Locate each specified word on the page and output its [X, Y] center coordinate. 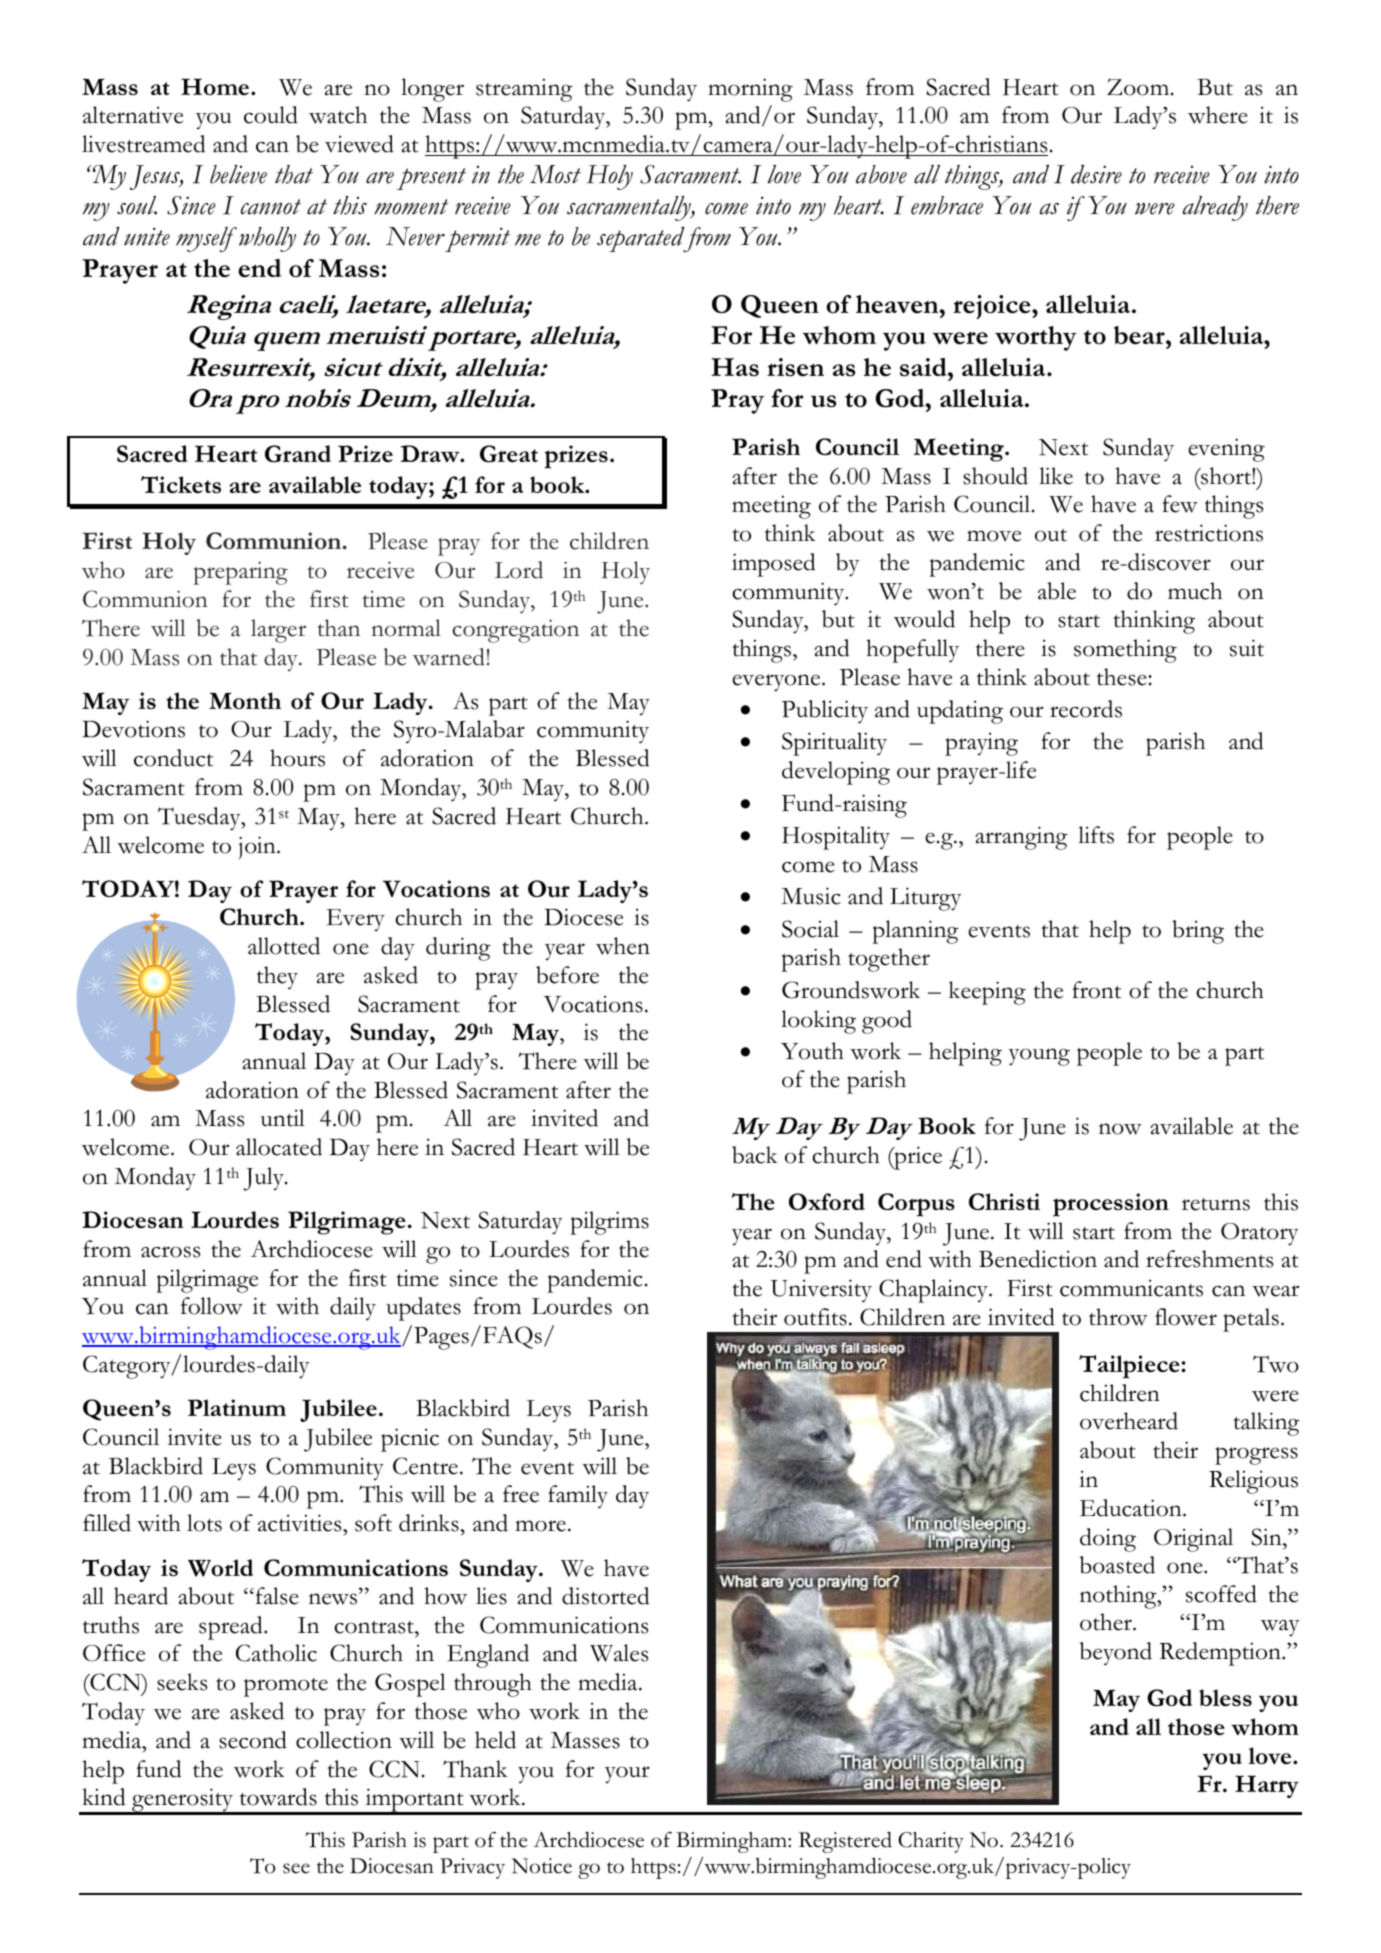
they [277, 977]
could [271, 115]
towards [278, 1797]
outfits [815, 1317]
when [623, 946]
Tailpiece [1130, 1367]
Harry [1267, 1786]
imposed [774, 565]
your [627, 1775]
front [1096, 990]
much [1195, 591]
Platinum [237, 1407]
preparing [241, 573]
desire [1096, 174]
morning [750, 90]
